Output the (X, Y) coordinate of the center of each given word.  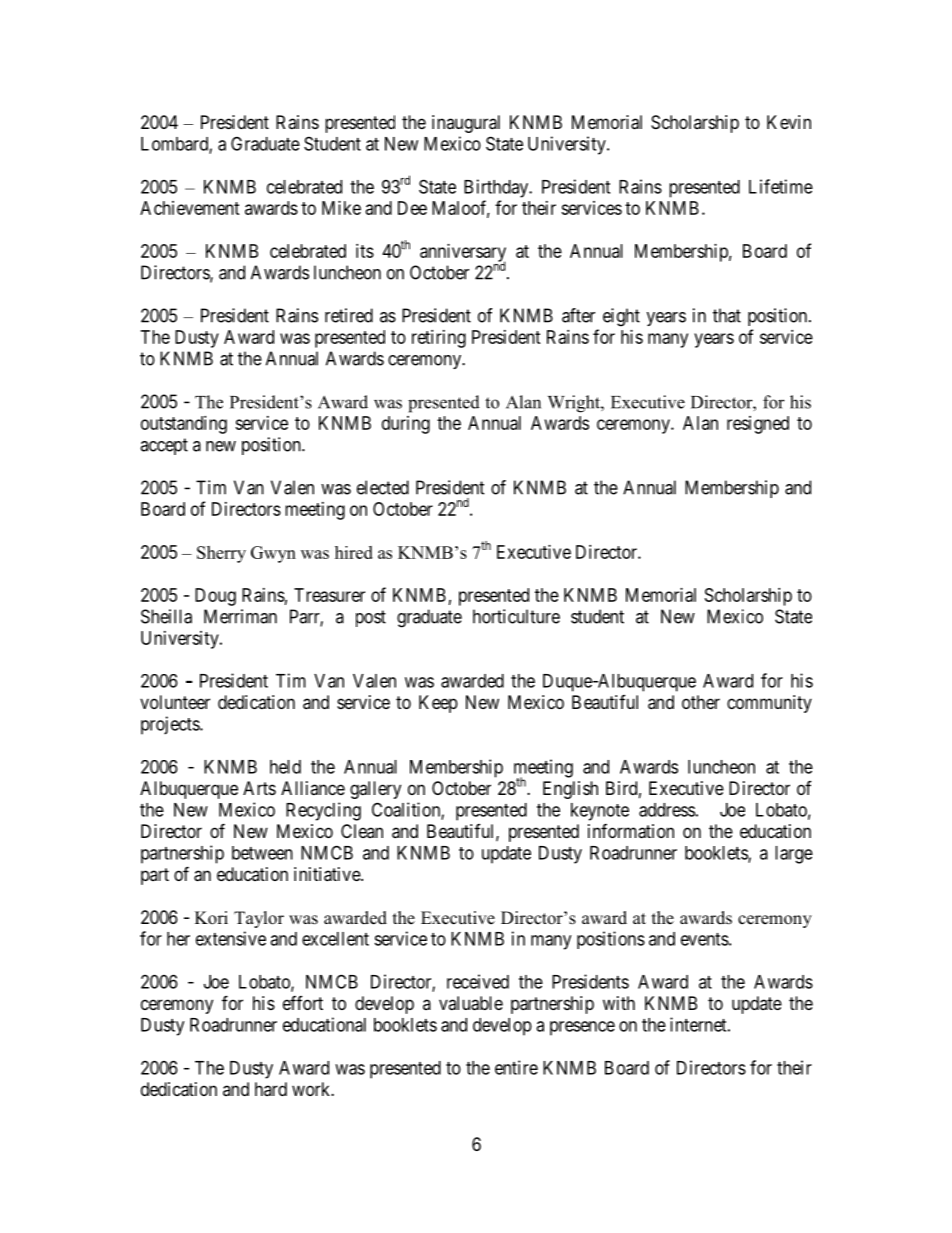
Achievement (190, 208)
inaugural (466, 124)
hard (271, 1089)
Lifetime (781, 186)
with (619, 1003)
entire (516, 1067)
